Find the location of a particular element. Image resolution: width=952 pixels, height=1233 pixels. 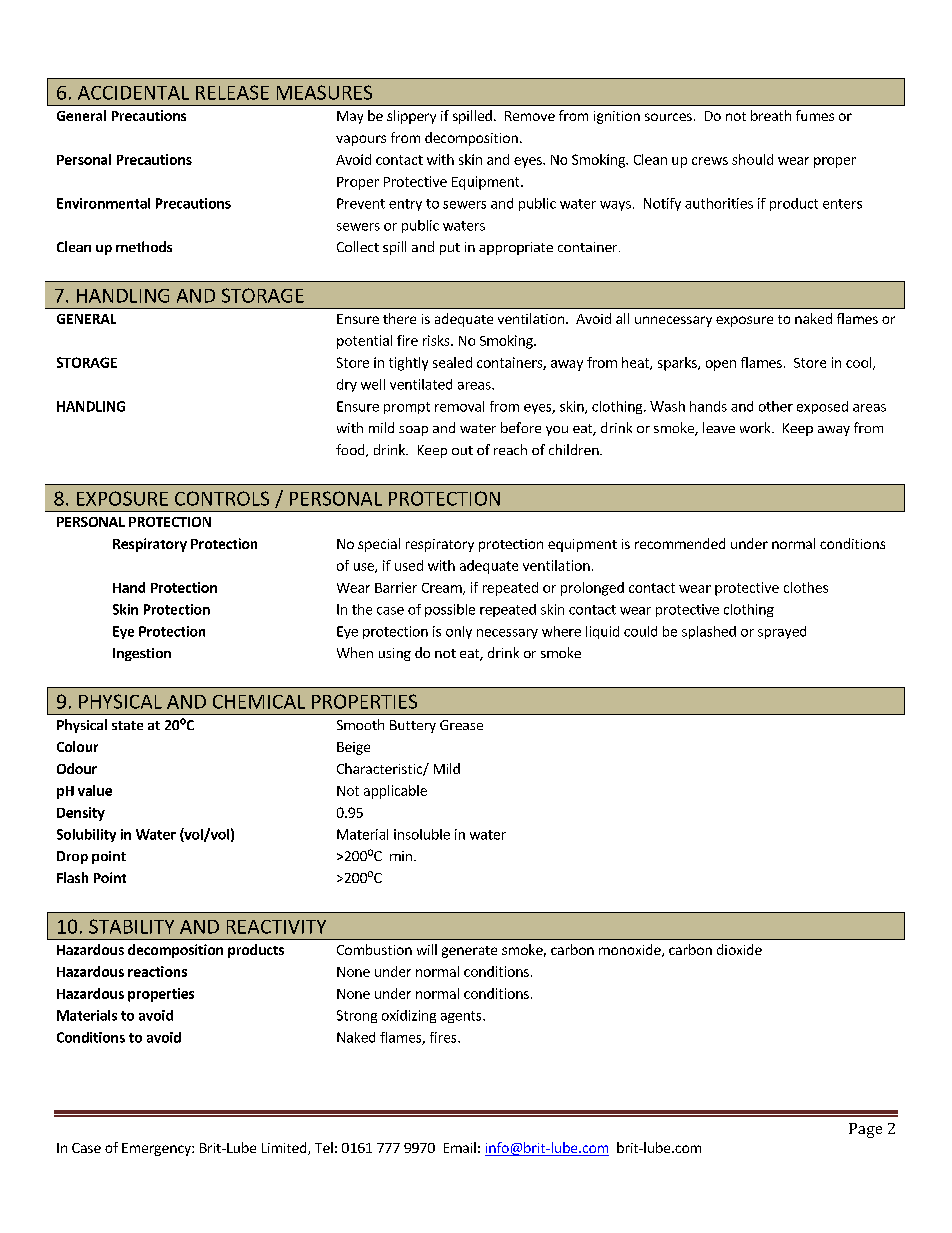

Emergency is located at coordinates (157, 1149).
